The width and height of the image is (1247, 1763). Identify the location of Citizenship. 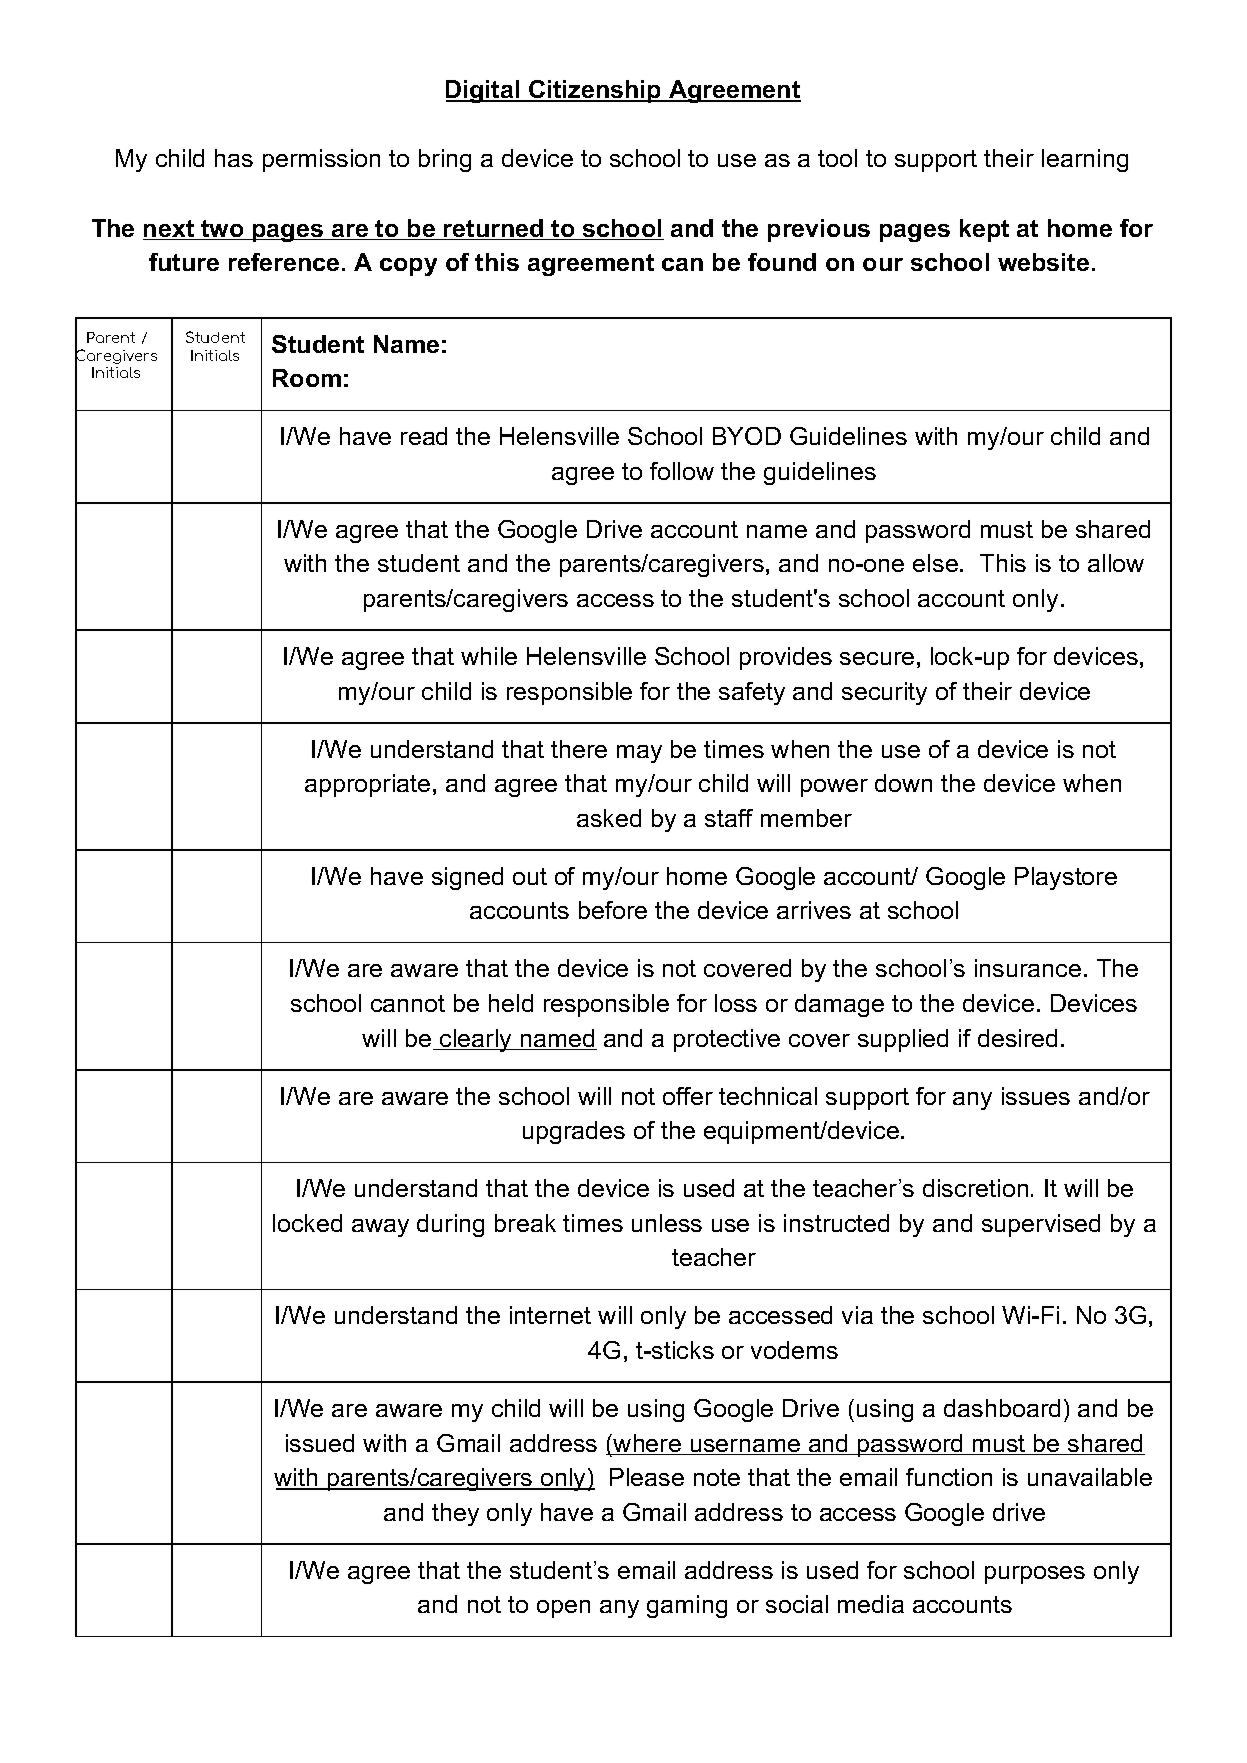
(595, 91).
